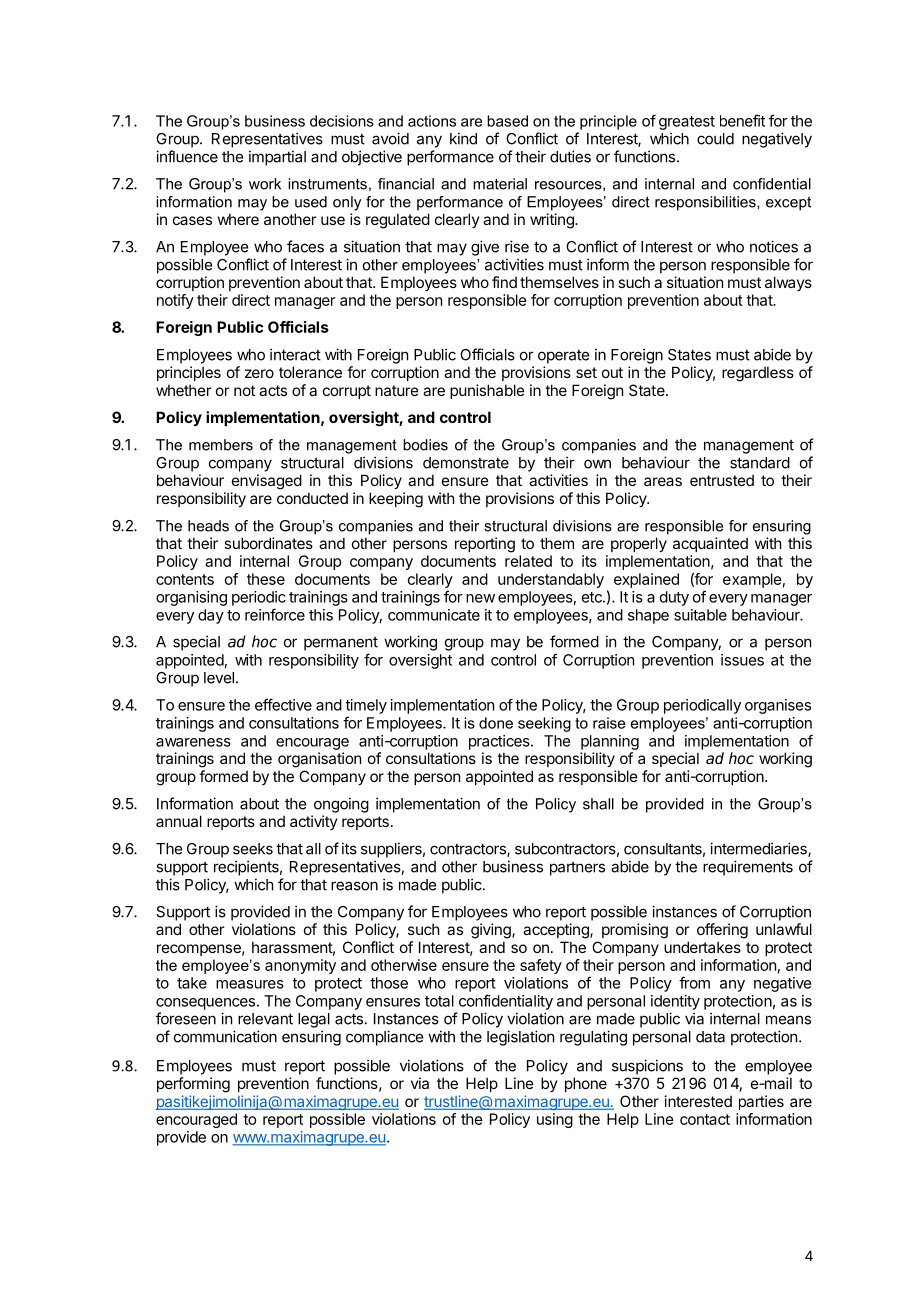 This page has width=924, height=1308. What do you see at coordinates (496, 723) in the page?
I see `done` at bounding box center [496, 723].
